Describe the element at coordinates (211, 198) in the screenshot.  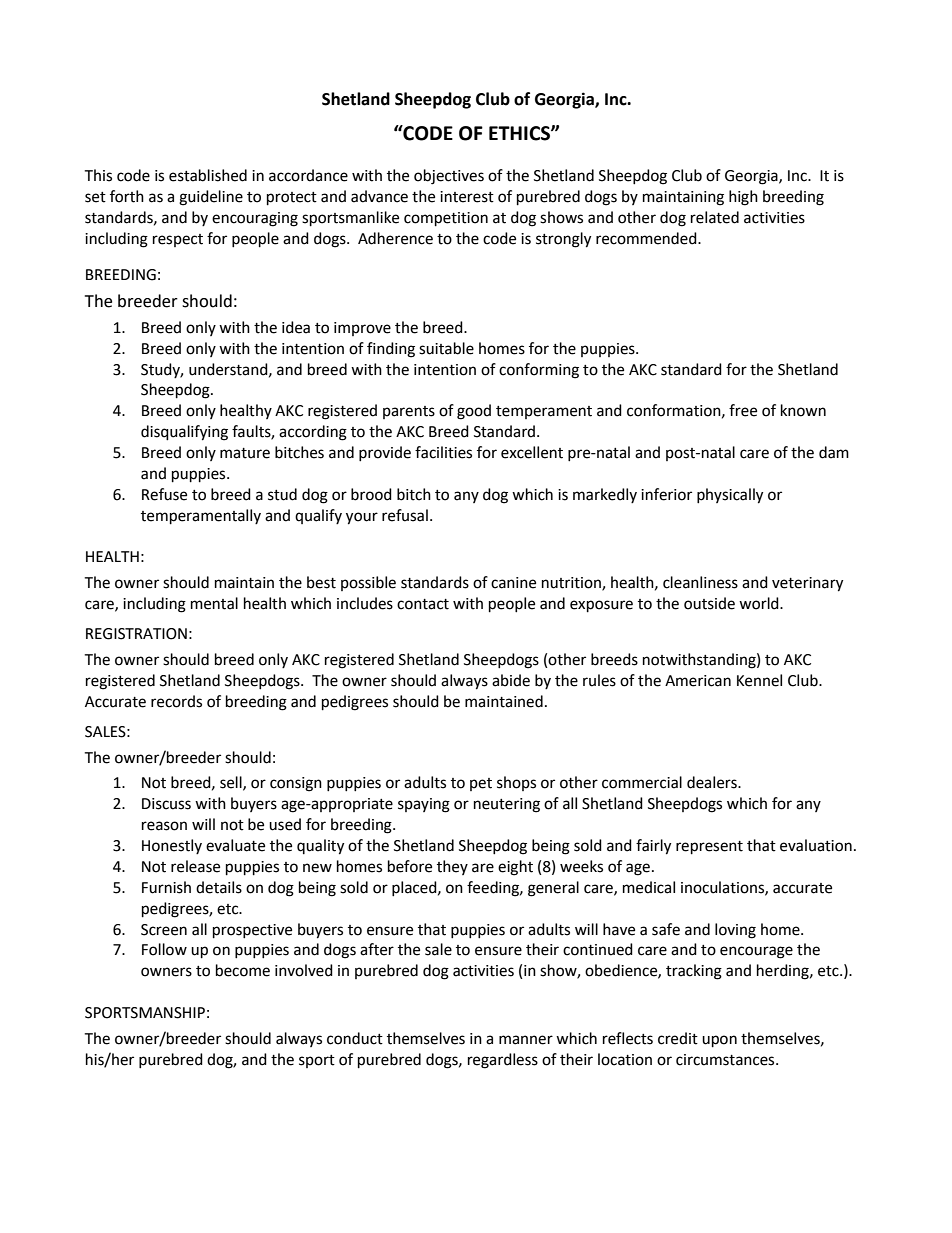
I see `guideline` at that location.
